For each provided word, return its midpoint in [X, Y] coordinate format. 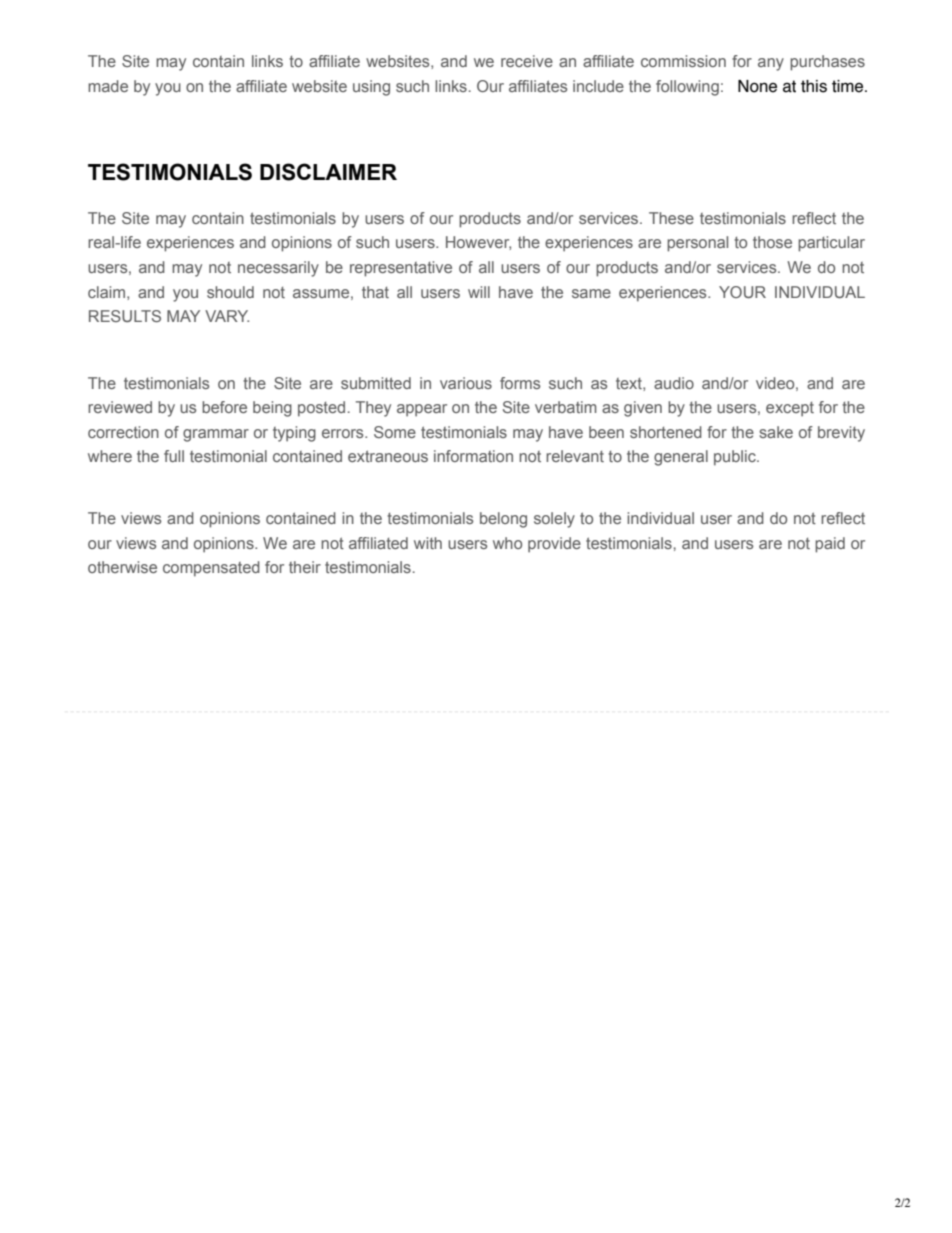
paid [830, 545]
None [757, 86]
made [108, 86]
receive [527, 61]
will [479, 292]
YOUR [742, 292]
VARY [227, 316]
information [473, 456]
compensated [211, 569]
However [478, 243]
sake [776, 432]
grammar [216, 435]
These [671, 218]
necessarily [278, 269]
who [507, 543]
